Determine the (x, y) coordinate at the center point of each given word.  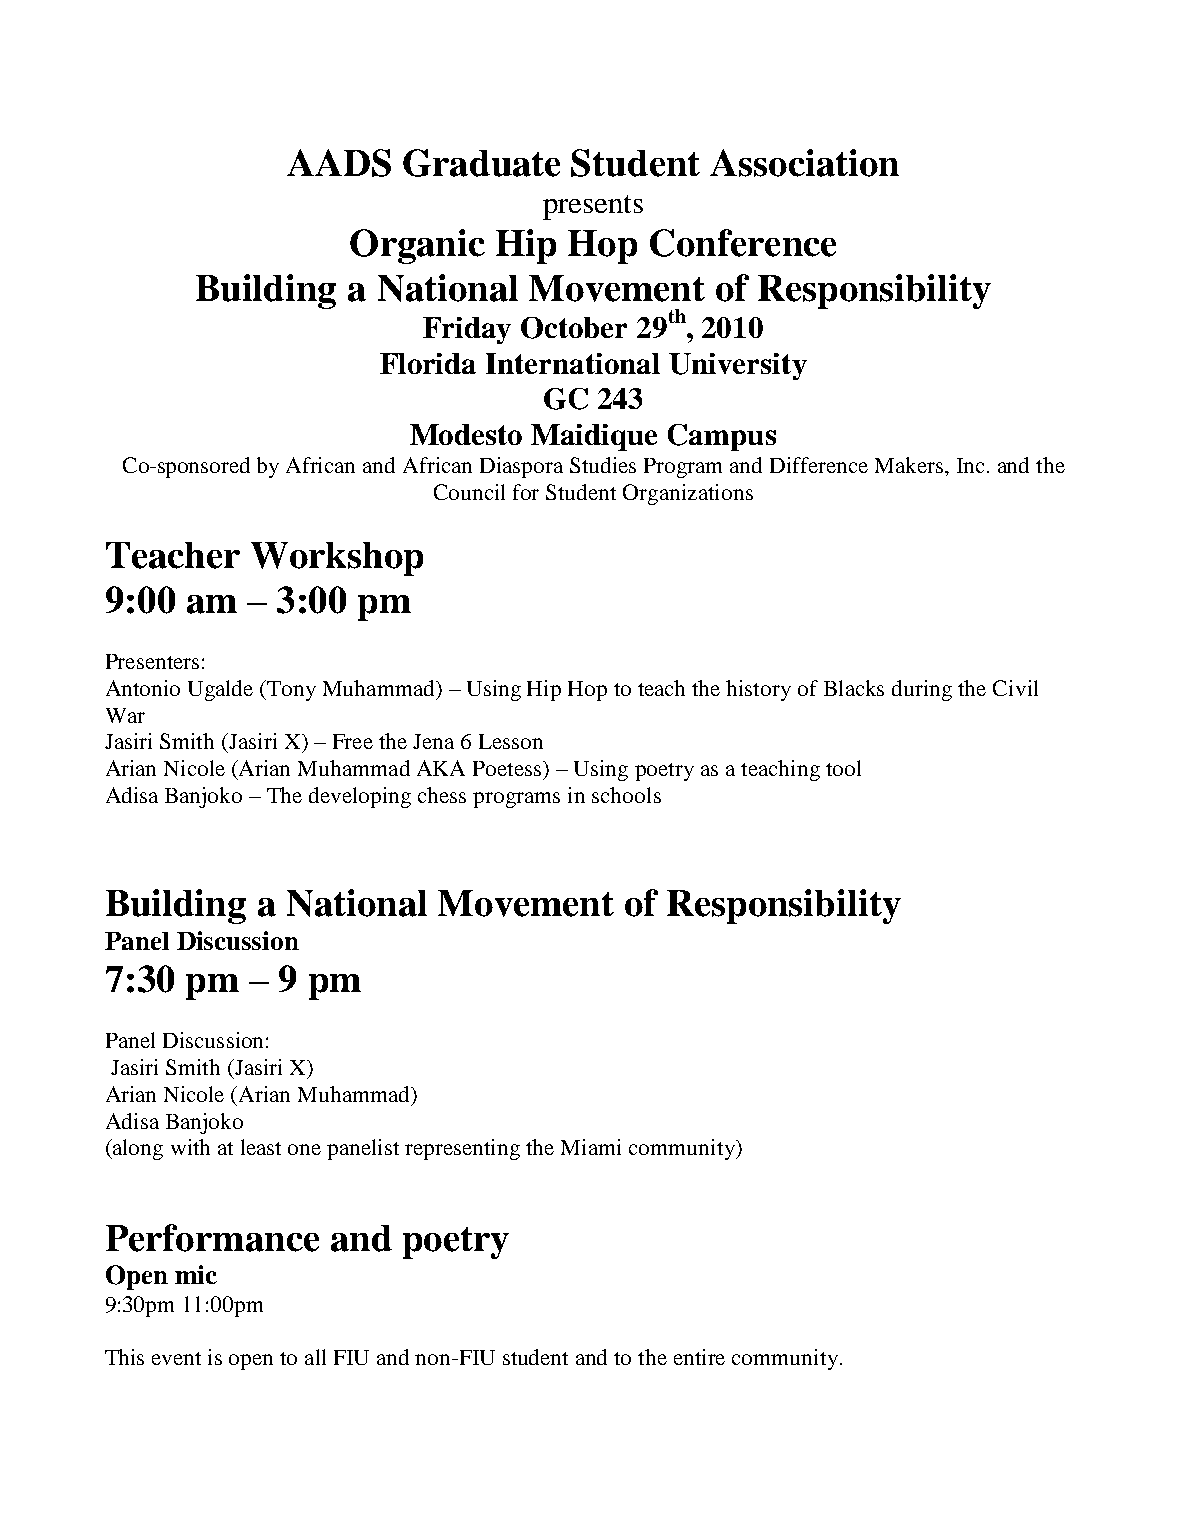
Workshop (337, 559)
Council (469, 492)
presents (593, 207)
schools (626, 795)
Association (804, 163)
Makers (909, 465)
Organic (417, 246)
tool (843, 768)
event (176, 1358)
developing (360, 797)
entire (699, 1357)
